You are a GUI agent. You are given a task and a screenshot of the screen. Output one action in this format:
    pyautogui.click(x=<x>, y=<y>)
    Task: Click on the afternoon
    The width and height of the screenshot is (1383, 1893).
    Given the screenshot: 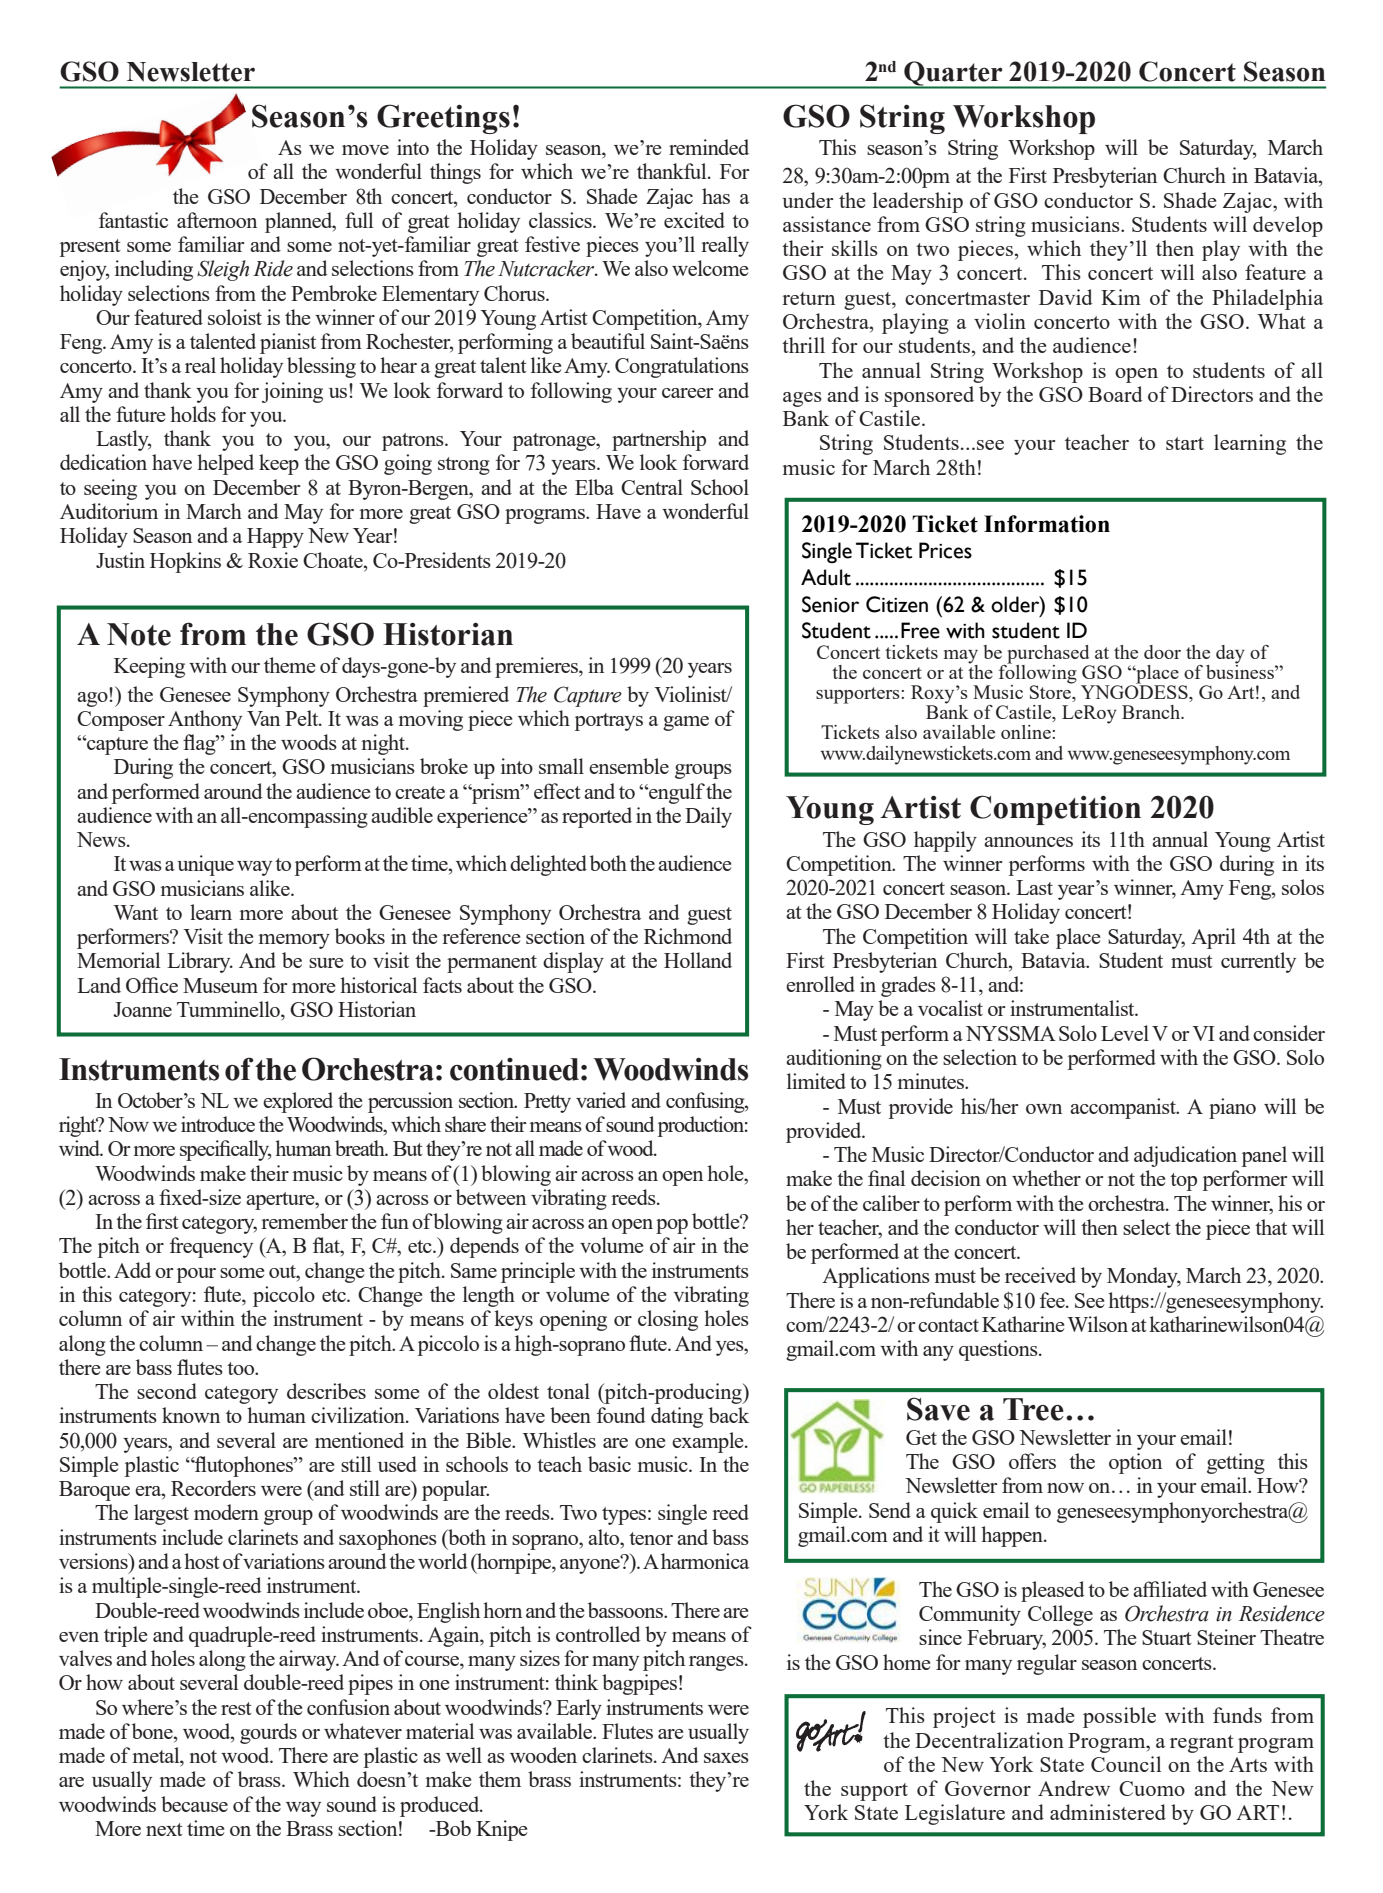 What is the action you would take?
    pyautogui.click(x=217, y=220)
